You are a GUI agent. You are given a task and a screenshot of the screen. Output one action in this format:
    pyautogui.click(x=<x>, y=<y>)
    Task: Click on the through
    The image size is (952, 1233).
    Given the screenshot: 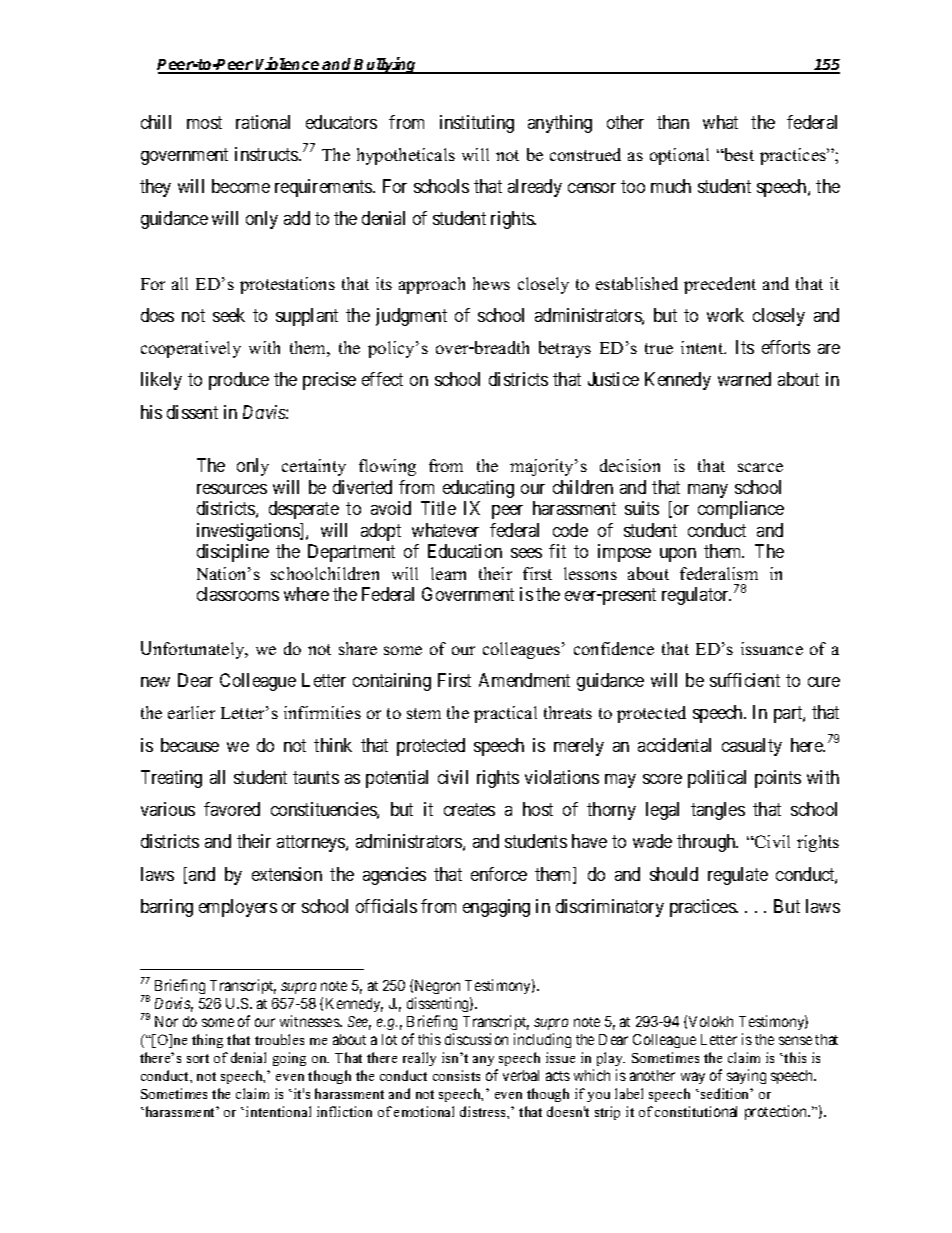 What is the action you would take?
    pyautogui.click(x=707, y=843)
